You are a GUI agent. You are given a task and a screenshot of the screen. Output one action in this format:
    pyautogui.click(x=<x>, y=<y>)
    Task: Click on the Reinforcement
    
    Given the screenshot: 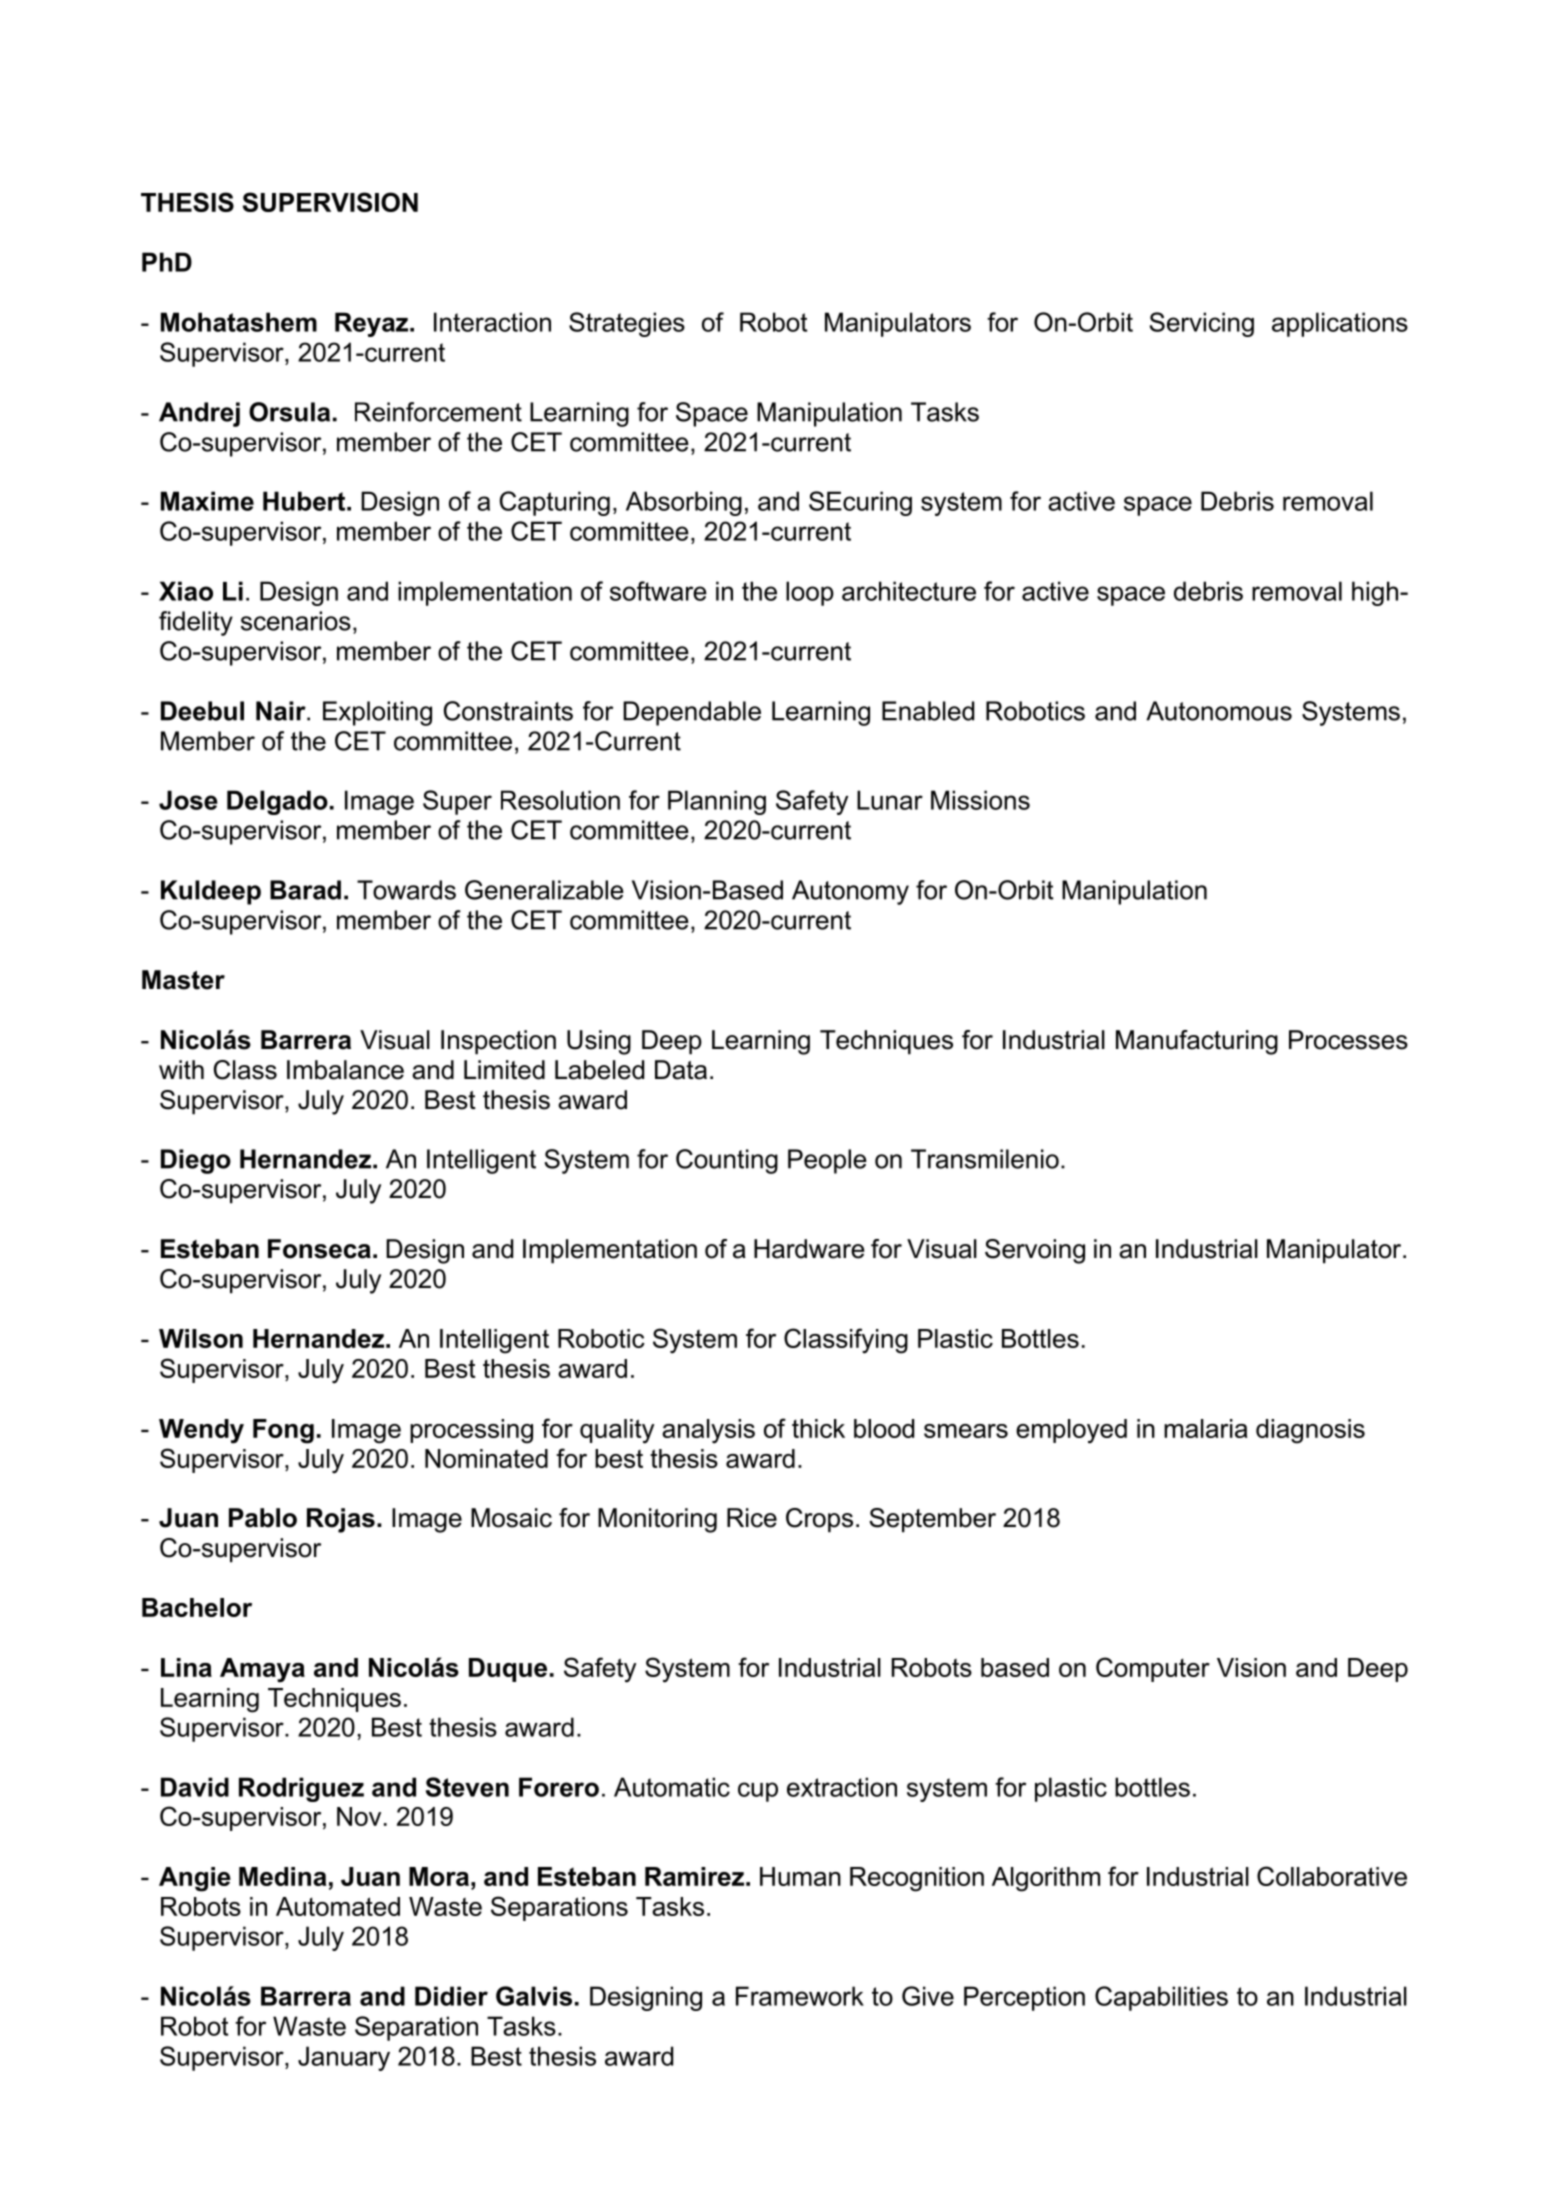 What is the action you would take?
    pyautogui.click(x=438, y=412)
